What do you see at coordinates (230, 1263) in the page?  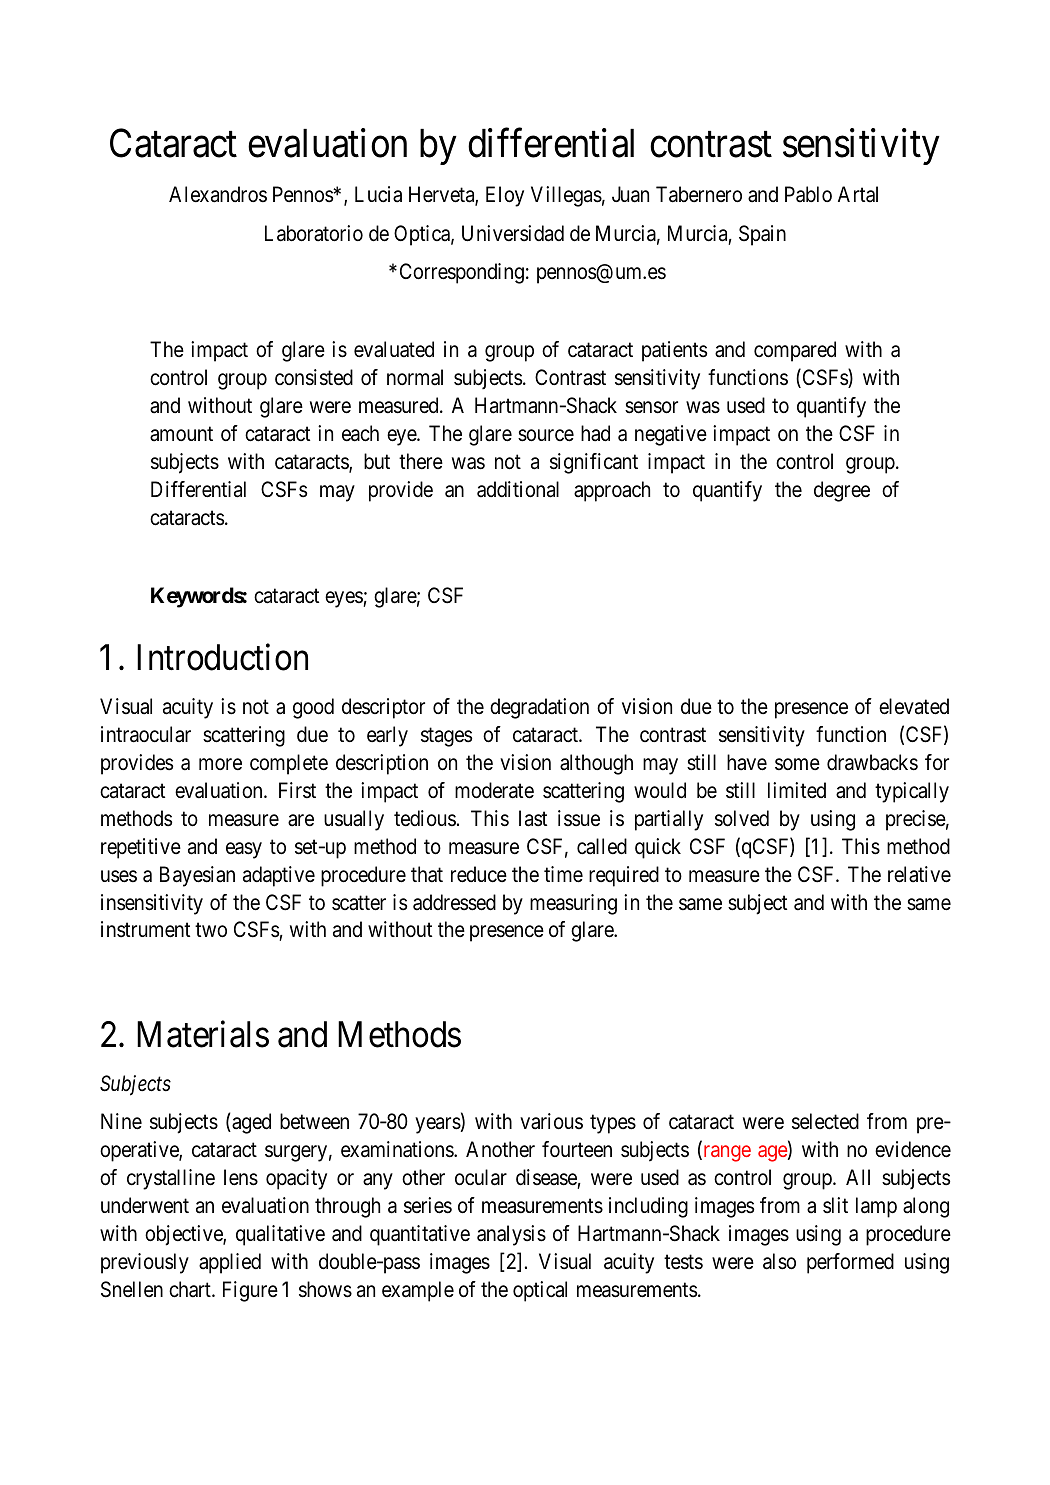 I see `applied` at bounding box center [230, 1263].
